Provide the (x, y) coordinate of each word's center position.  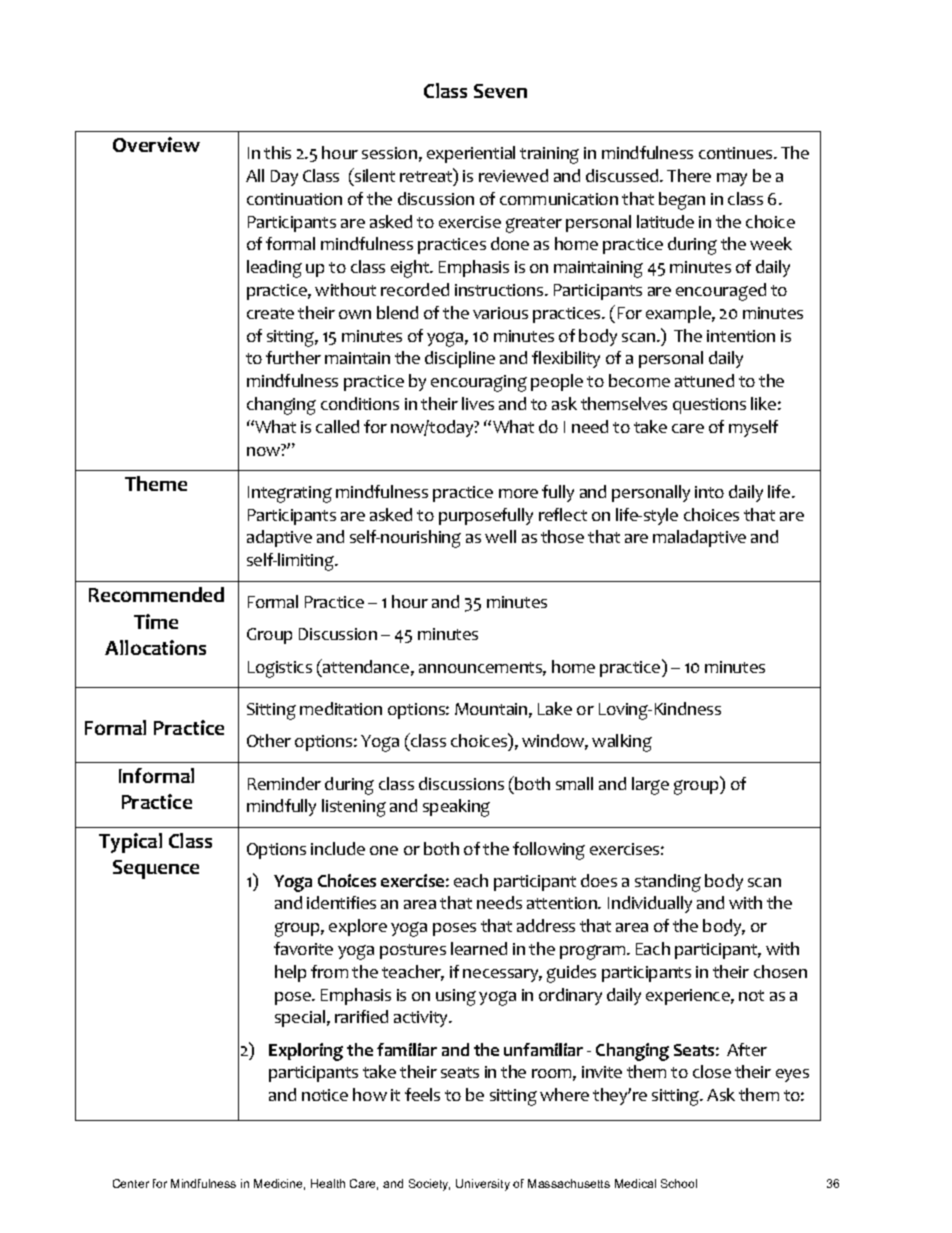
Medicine (279, 1184)
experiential (471, 154)
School (679, 1183)
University (483, 1185)
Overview (156, 144)
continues (737, 153)
